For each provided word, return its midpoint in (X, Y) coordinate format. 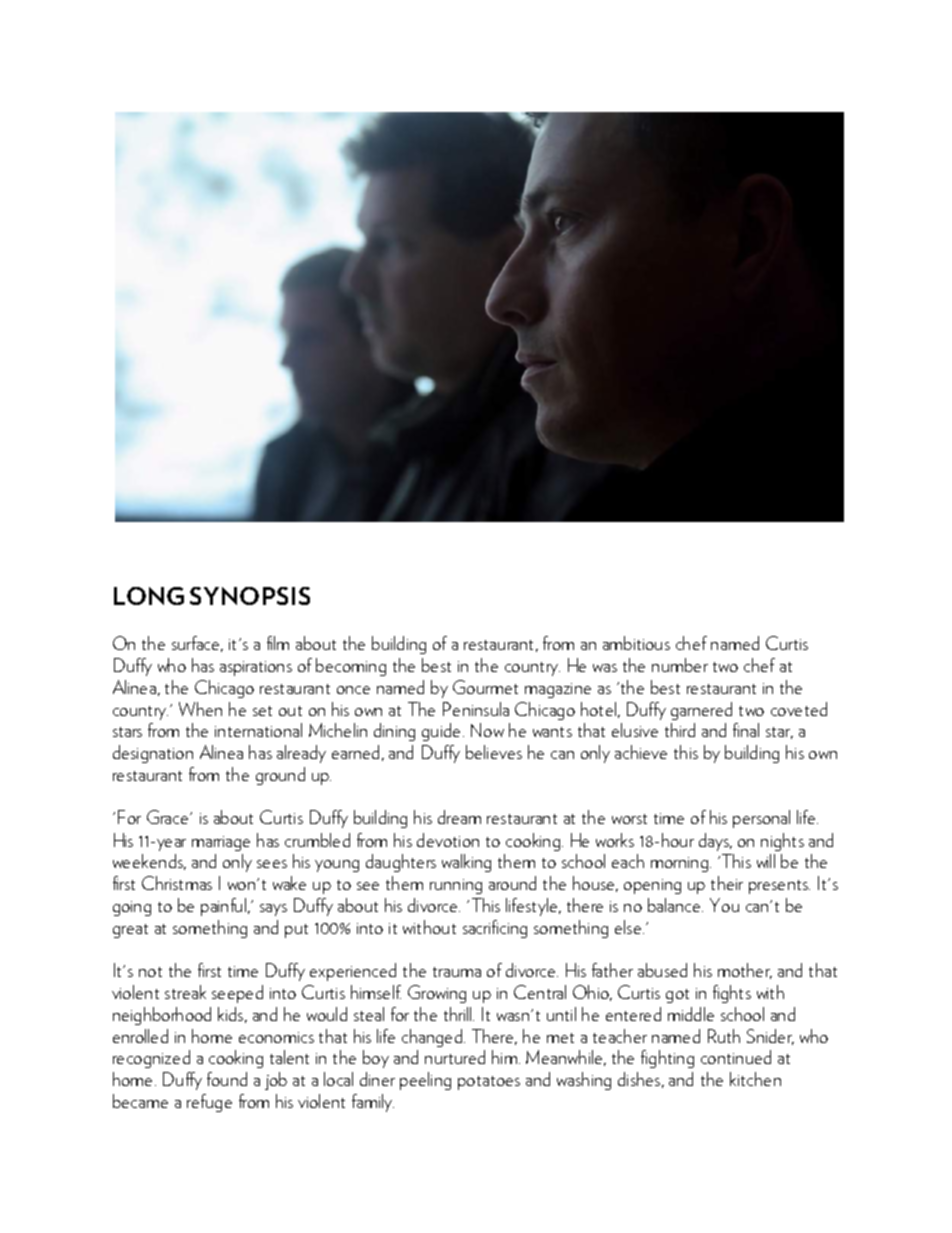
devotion (448, 840)
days (715, 842)
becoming (351, 667)
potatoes (489, 1083)
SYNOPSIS (250, 596)
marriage (221, 843)
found (227, 1079)
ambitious (636, 643)
